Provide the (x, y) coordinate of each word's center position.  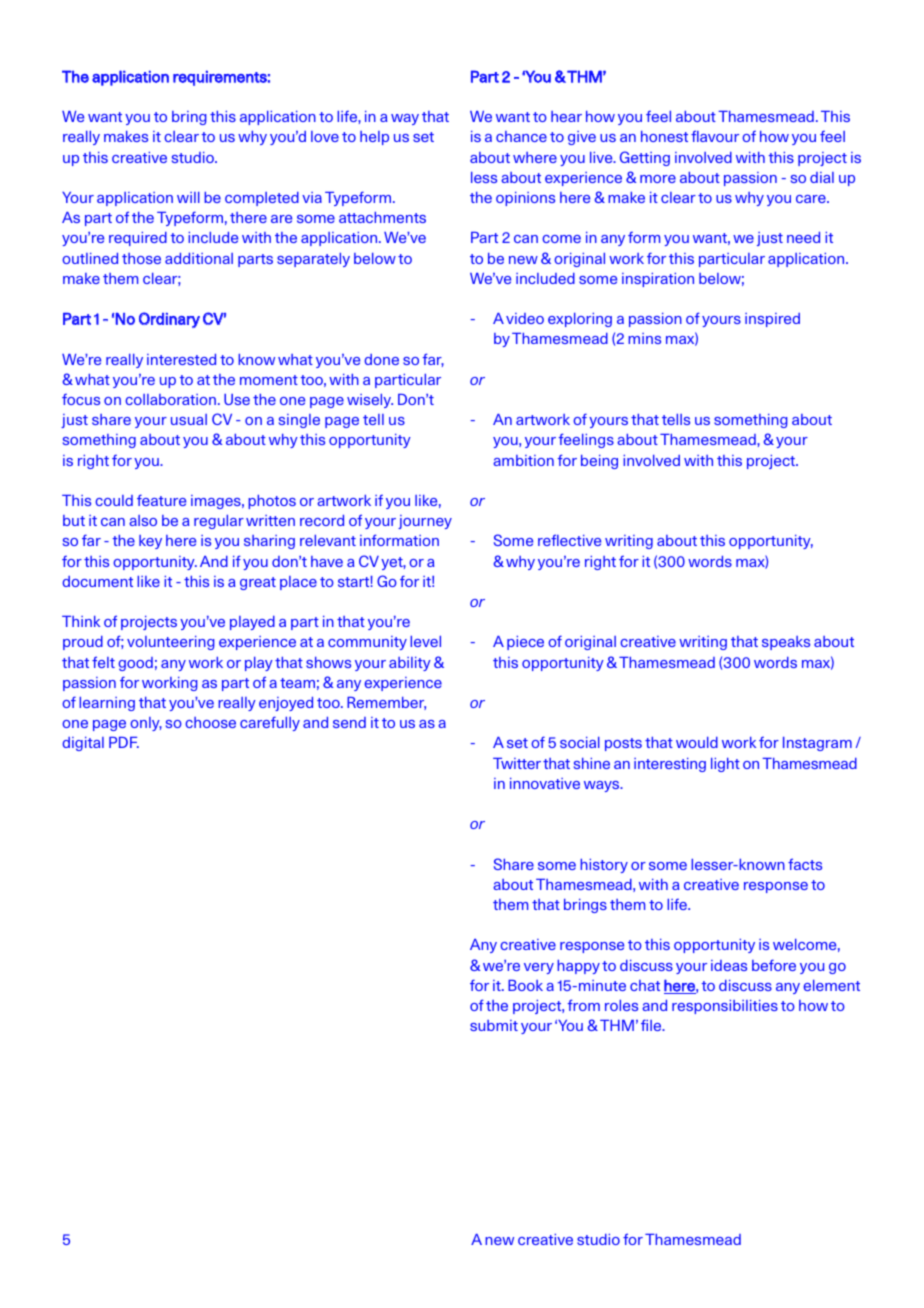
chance (521, 136)
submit (494, 1025)
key (150, 542)
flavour (715, 136)
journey (425, 522)
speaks (786, 643)
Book (525, 985)
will (188, 197)
